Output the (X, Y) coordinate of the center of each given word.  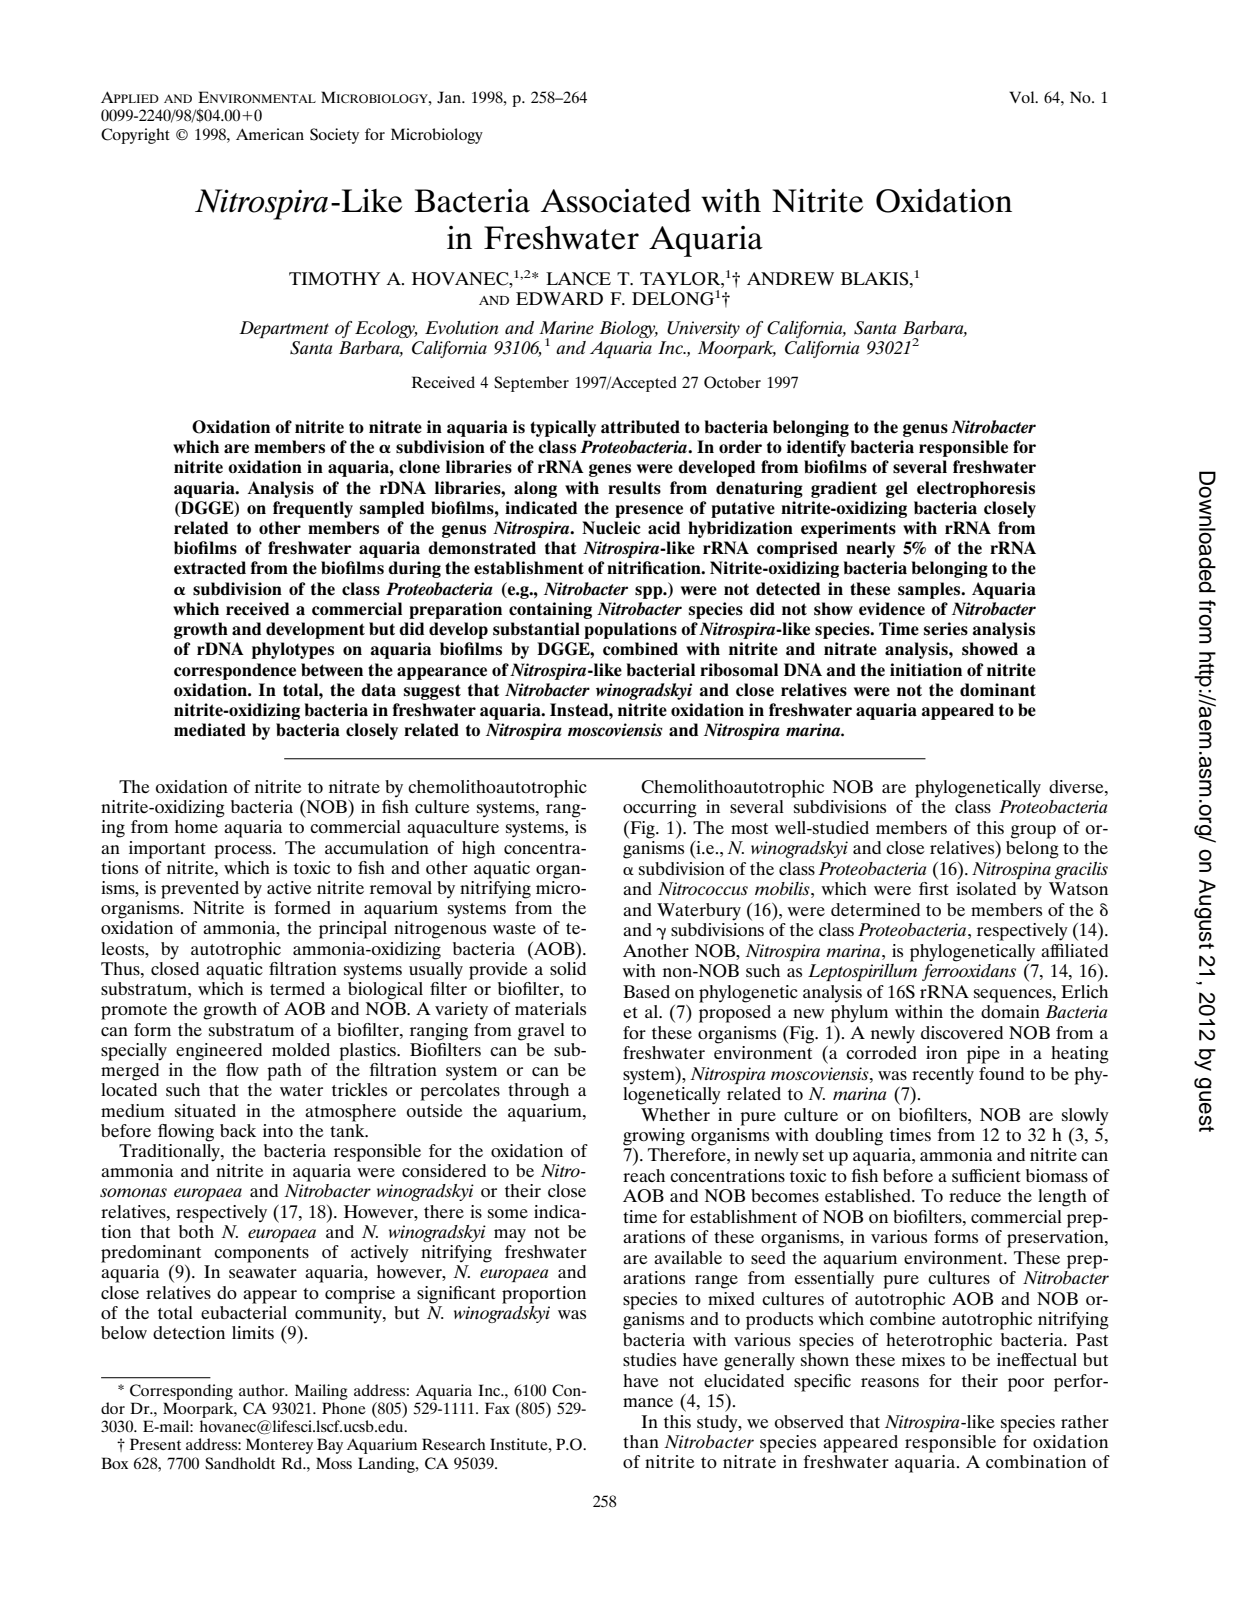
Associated (616, 201)
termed (297, 988)
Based (646, 991)
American (270, 134)
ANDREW (790, 278)
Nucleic (611, 528)
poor (1026, 1385)
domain (1010, 1011)
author (263, 1390)
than (641, 1441)
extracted (210, 568)
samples (930, 590)
